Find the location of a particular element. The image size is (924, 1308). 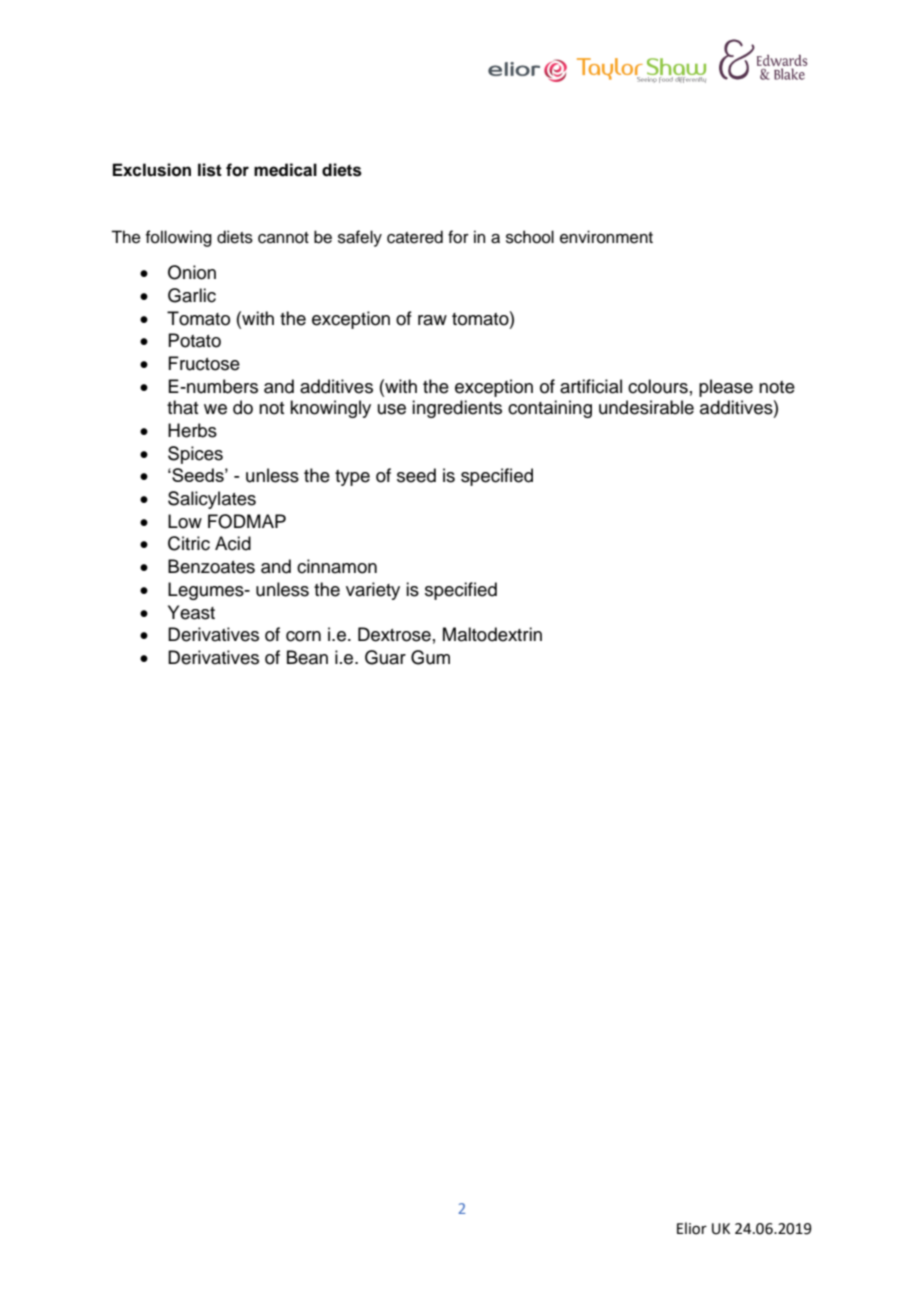

catered is located at coordinates (415, 237).
